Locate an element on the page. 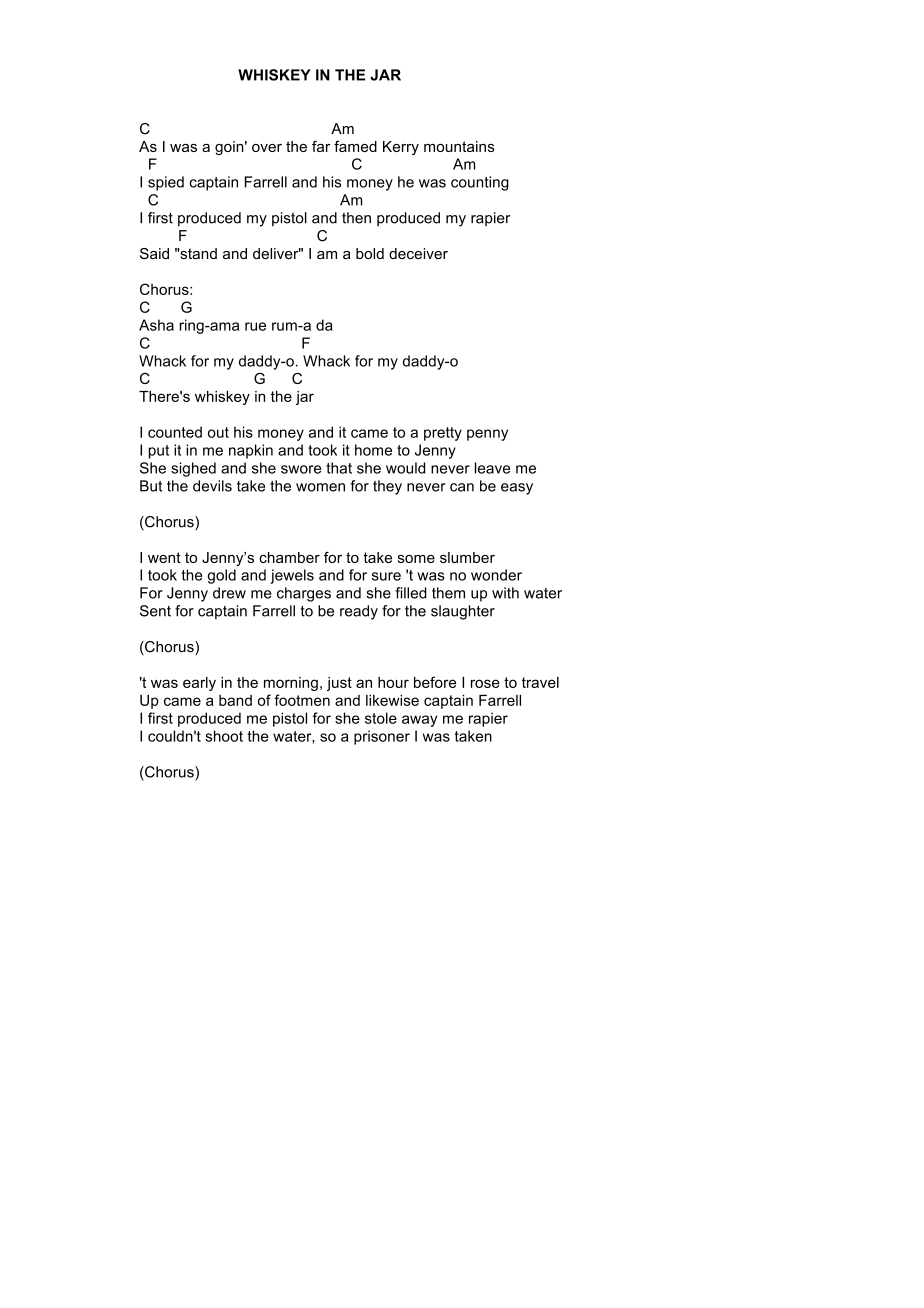 The width and height of the page is (924, 1308). gold is located at coordinates (222, 576).
